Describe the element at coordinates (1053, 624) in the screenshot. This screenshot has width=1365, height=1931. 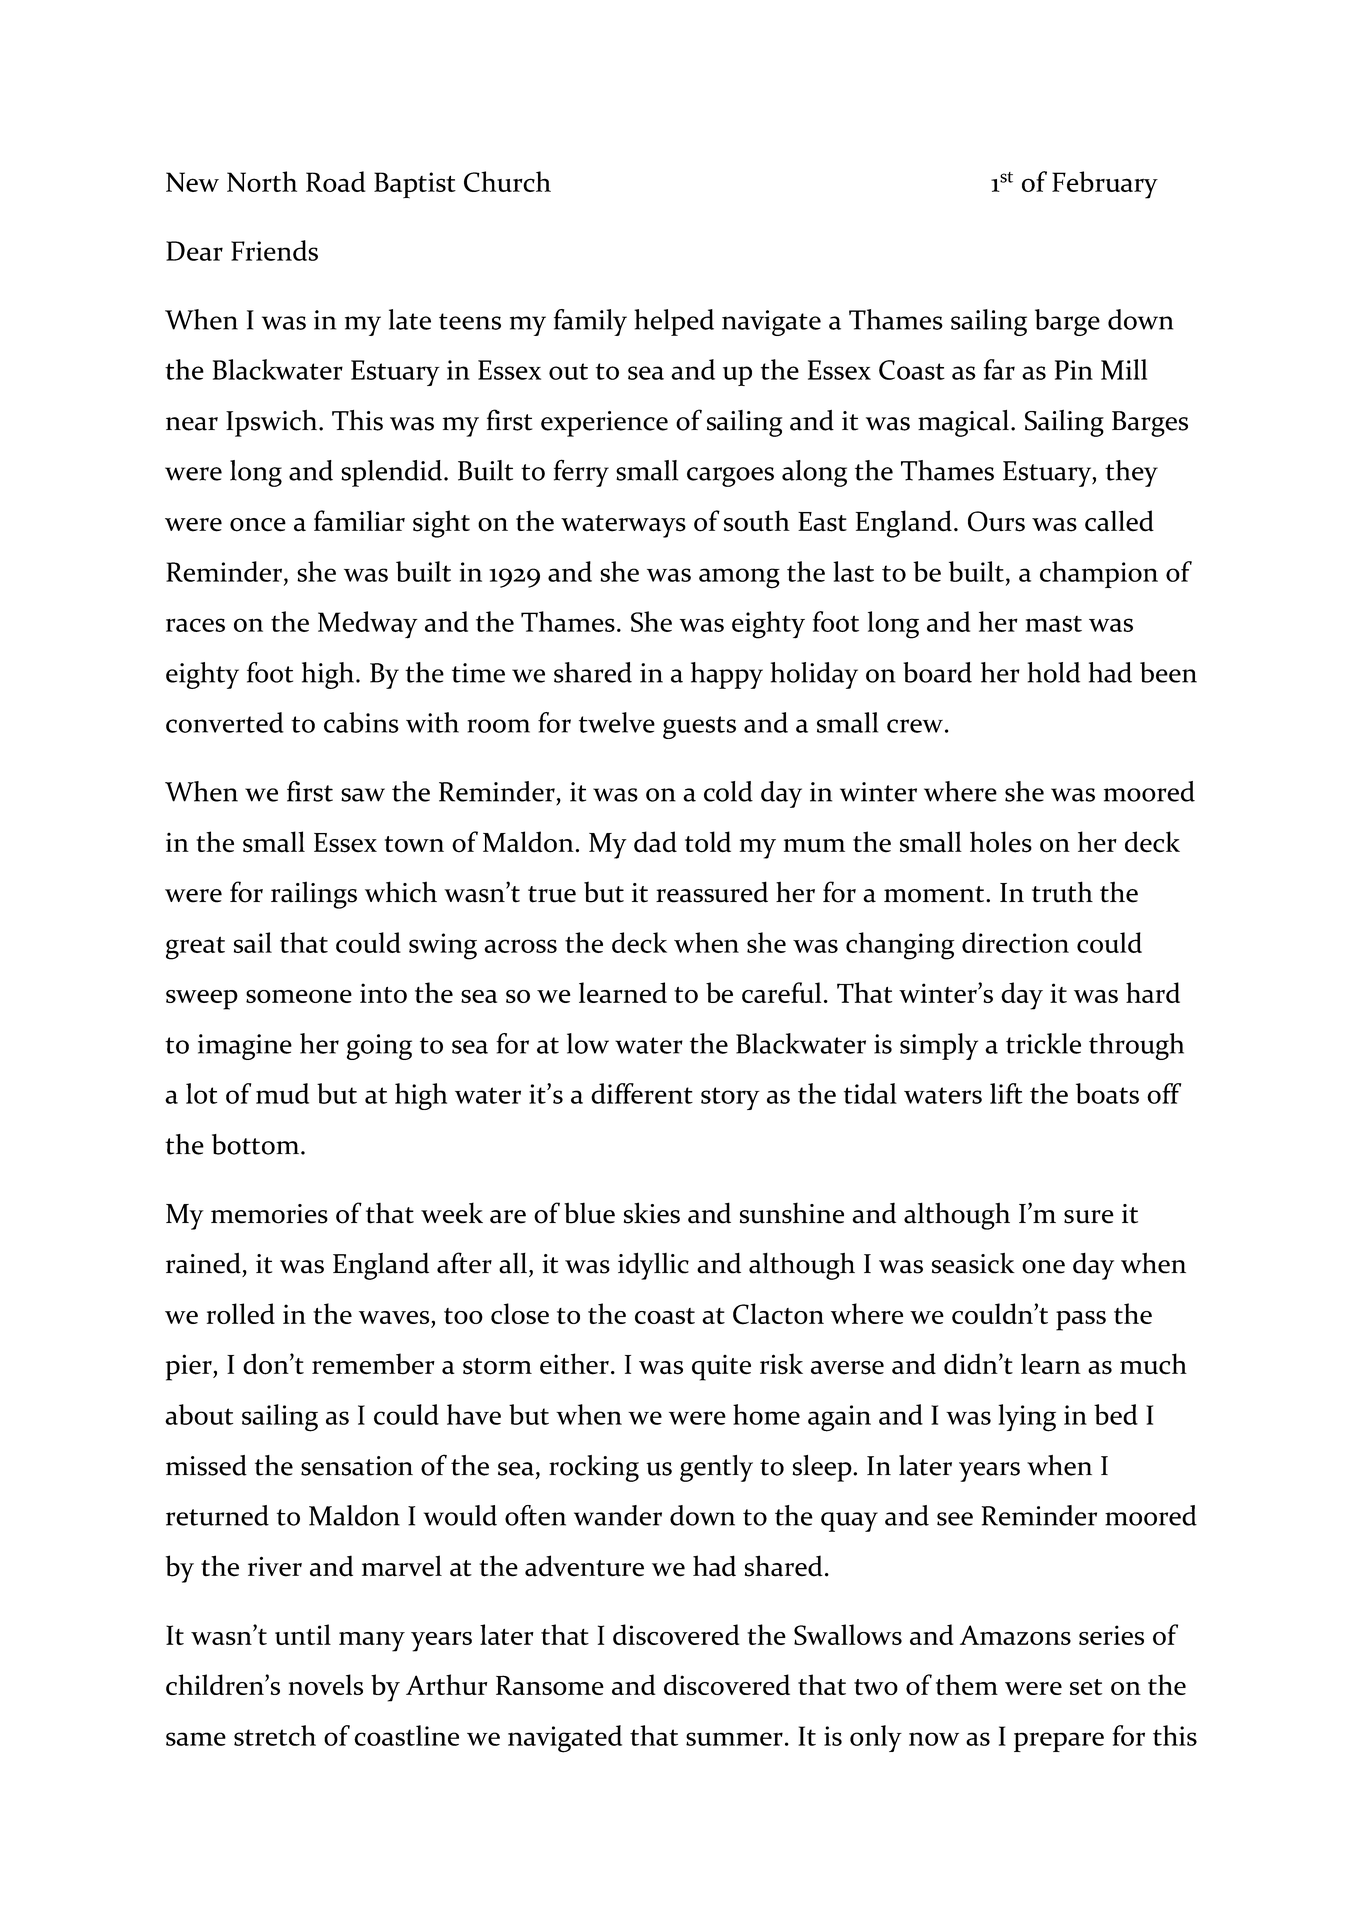
I see `mast` at that location.
